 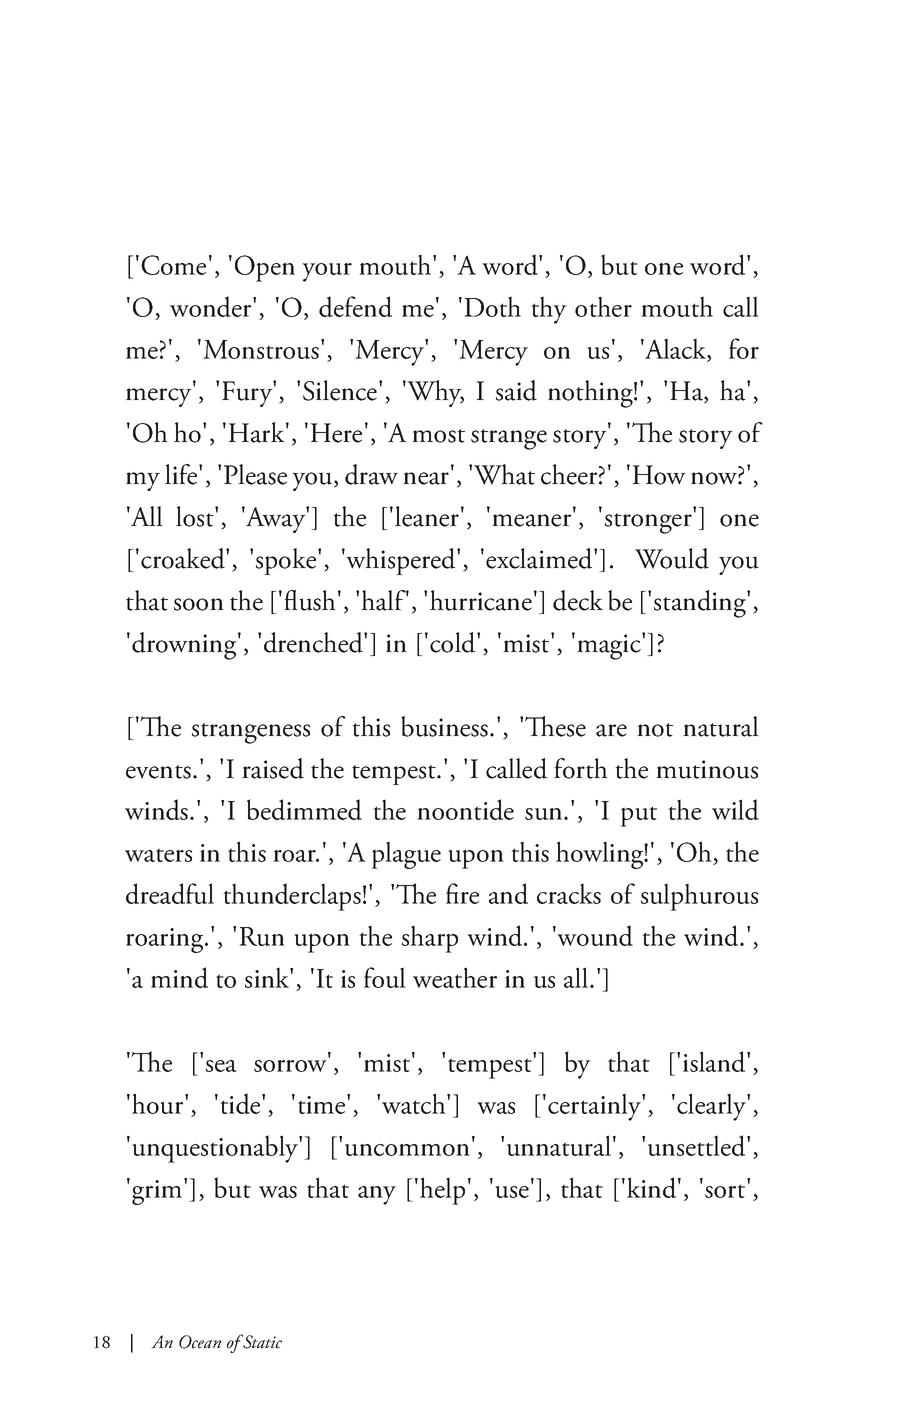 What do you see at coordinates (273, 768) in the page?
I see `raised` at bounding box center [273, 768].
